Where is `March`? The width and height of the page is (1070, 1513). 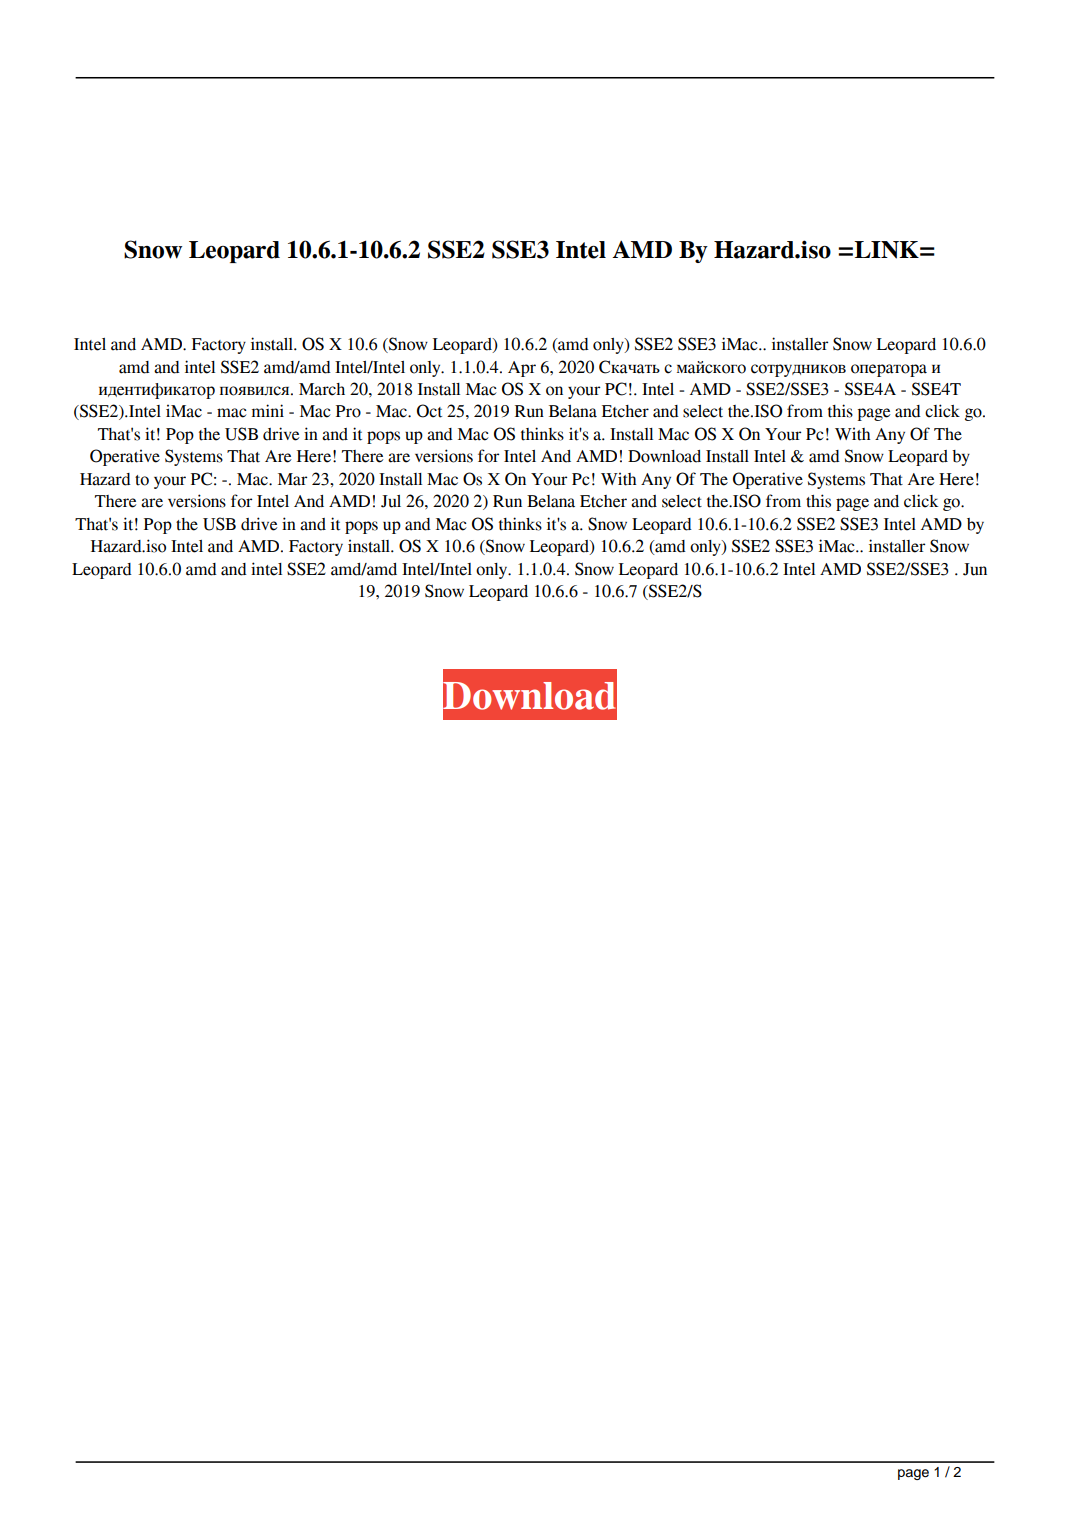
March is located at coordinates (322, 389).
